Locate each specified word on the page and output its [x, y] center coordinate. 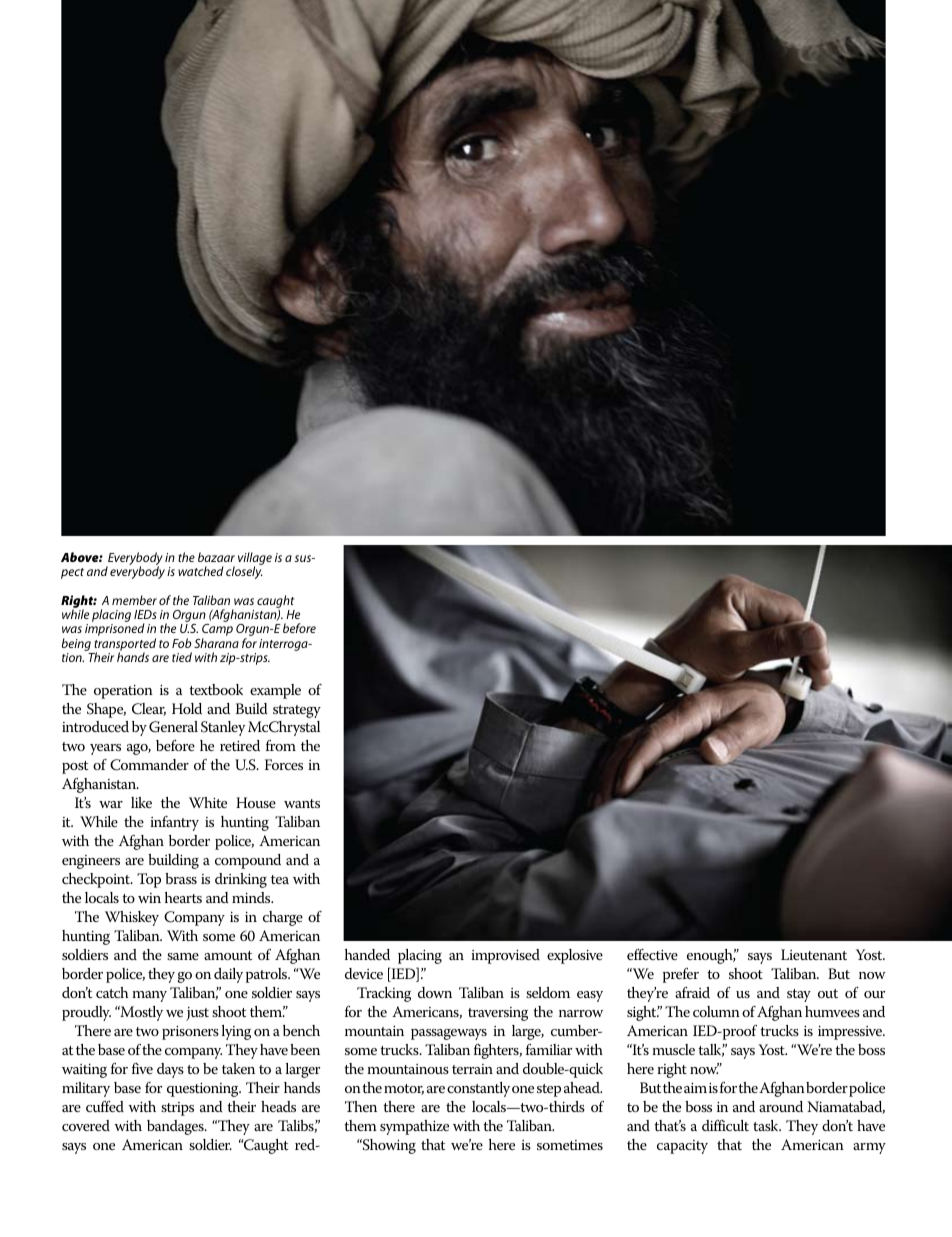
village [255, 560]
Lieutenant [814, 954]
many [149, 996]
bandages [176, 1127]
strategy [297, 711]
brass [181, 878]
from [281, 745]
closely [244, 572]
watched [201, 571]
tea [280, 879]
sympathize [414, 1127]
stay [799, 995]
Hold [187, 708]
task [767, 1125]
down [435, 992]
